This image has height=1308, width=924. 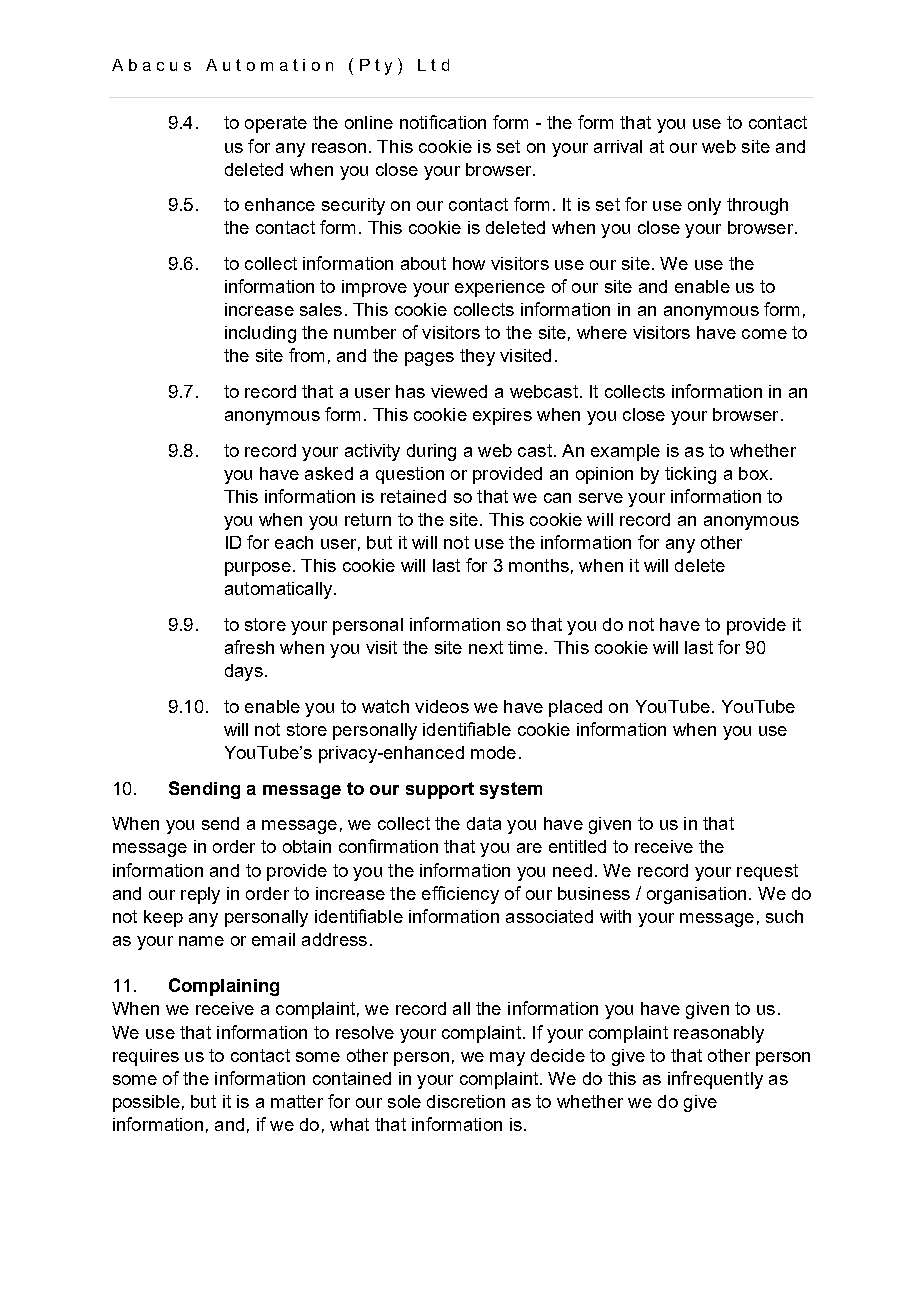 I want to click on next, so click(x=486, y=647).
